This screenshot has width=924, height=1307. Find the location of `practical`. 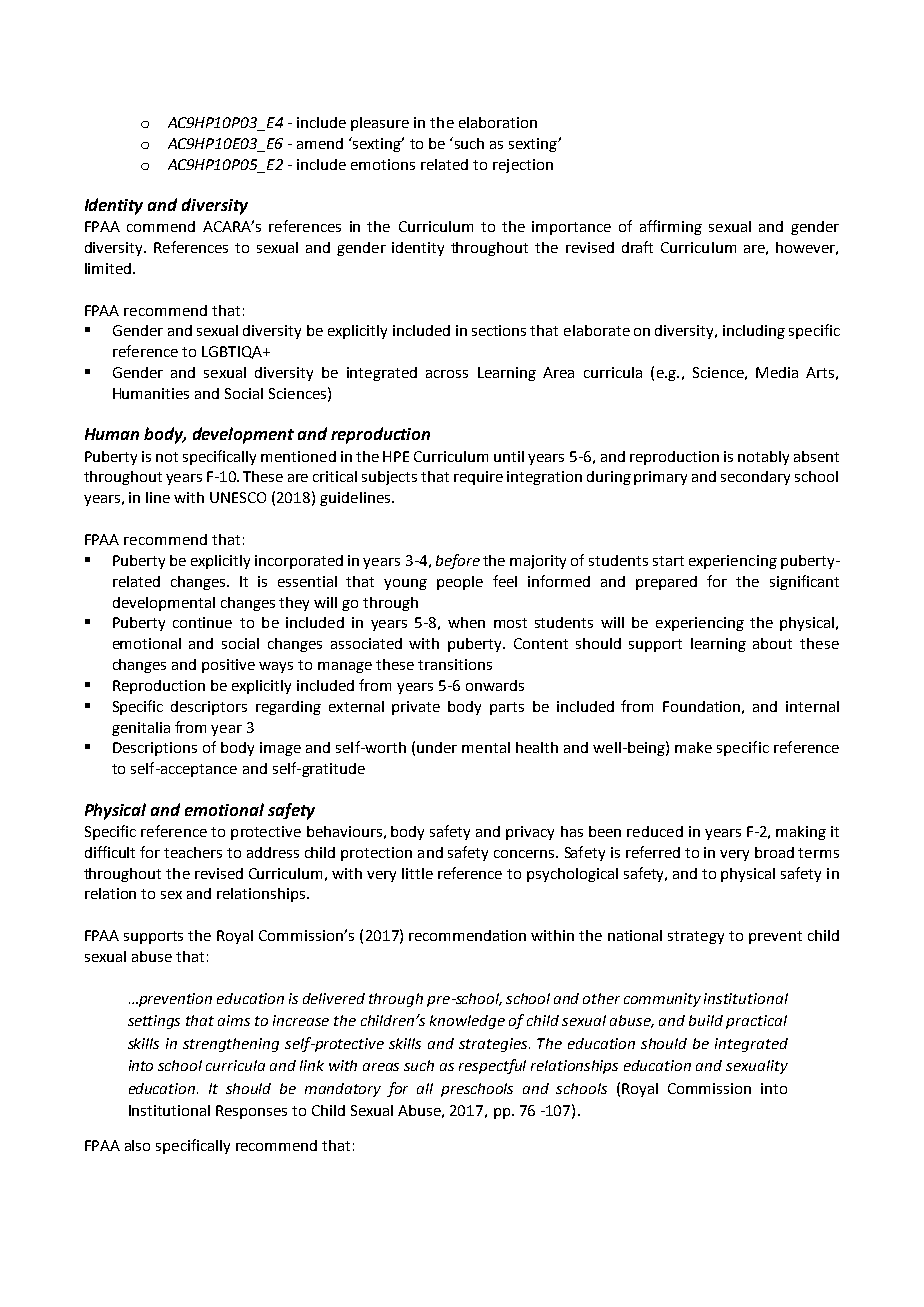

practical is located at coordinates (756, 1022).
